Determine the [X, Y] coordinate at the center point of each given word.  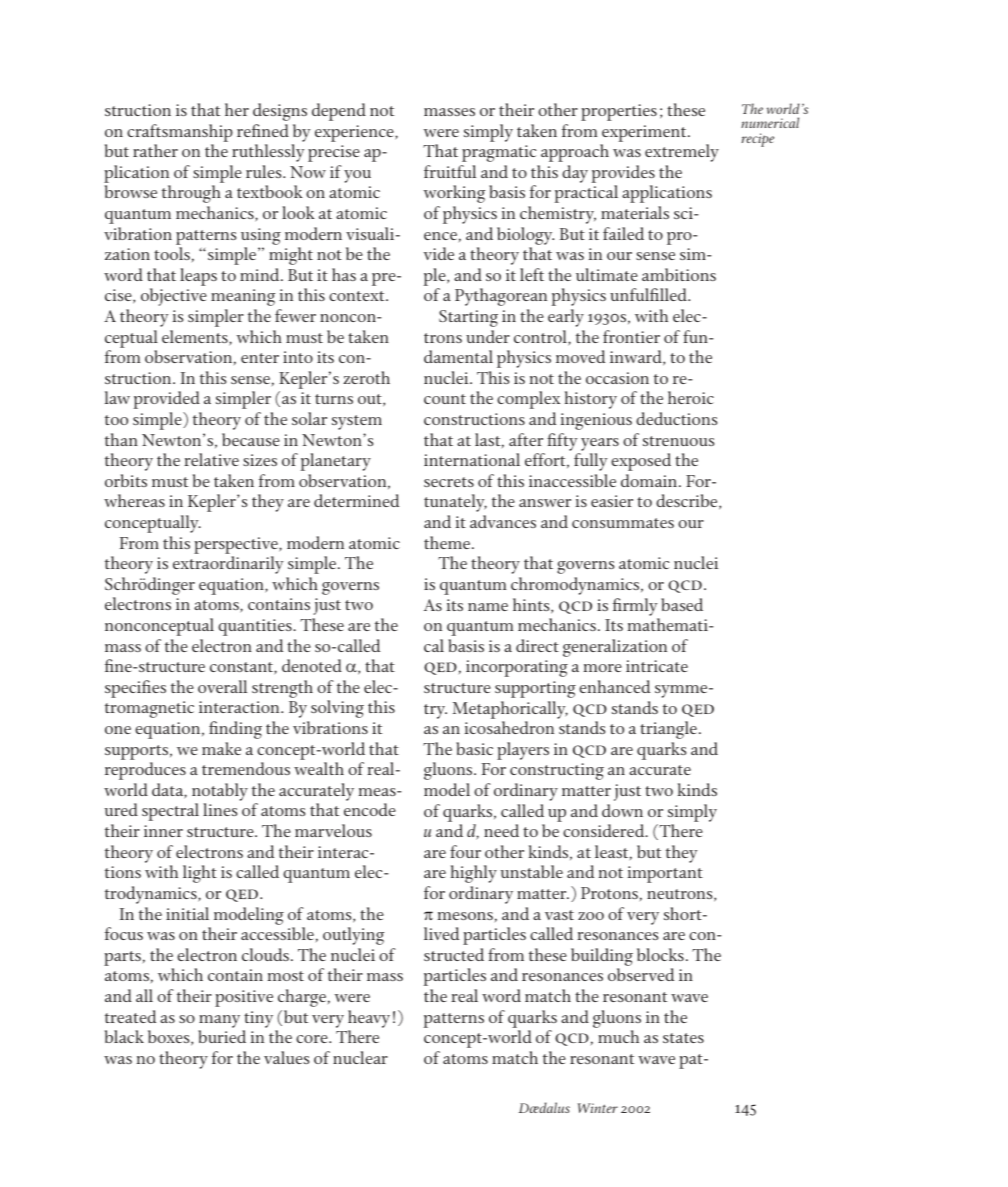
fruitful [450, 171]
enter [260, 358]
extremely [682, 153]
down [622, 810]
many [219, 1021]
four [465, 851]
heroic [691, 397]
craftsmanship [180, 133]
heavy [369, 1019]
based [682, 604]
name [488, 607]
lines [220, 809]
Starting [468, 318]
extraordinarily [228, 565]
